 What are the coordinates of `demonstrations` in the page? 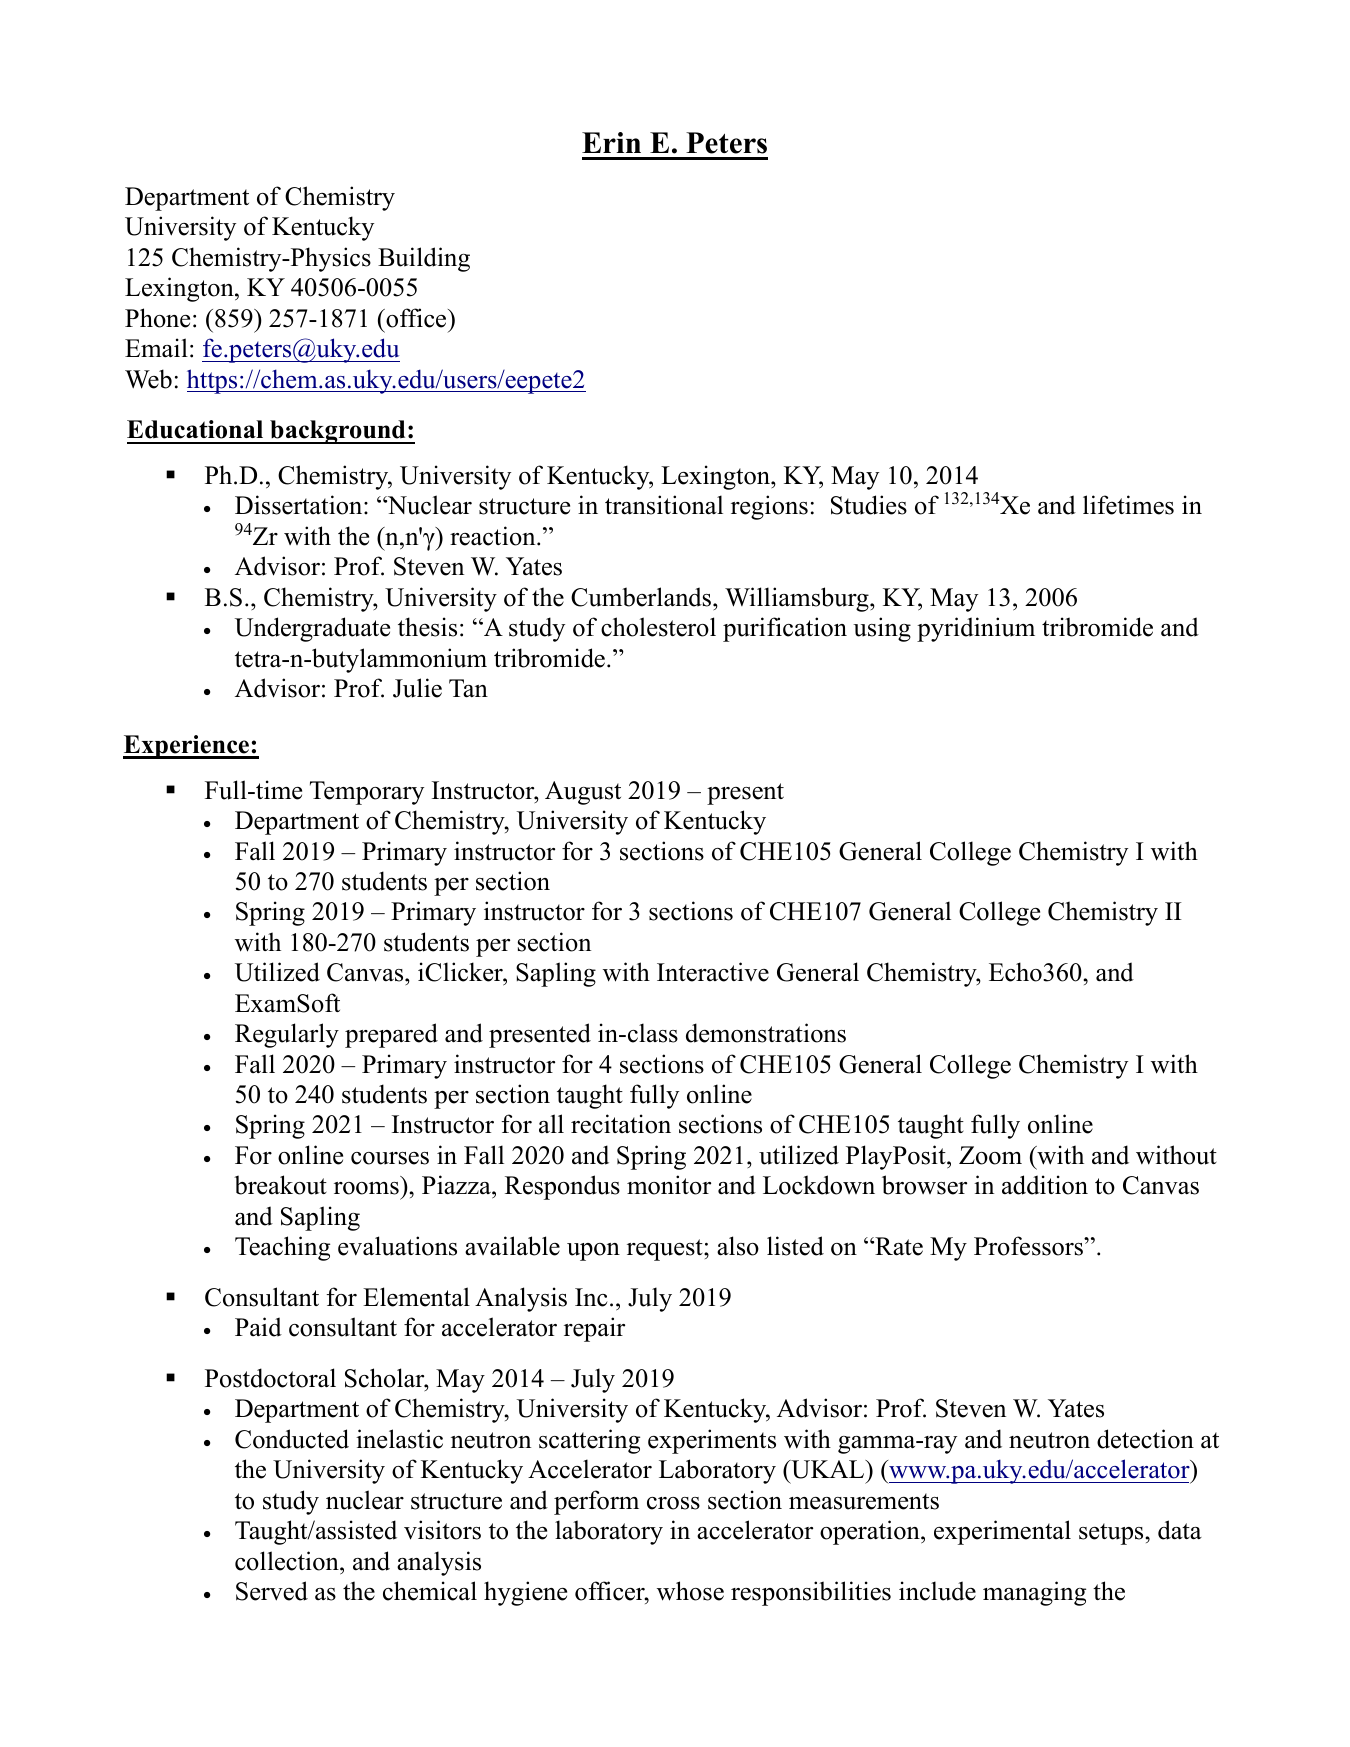 It's located at (766, 1033).
